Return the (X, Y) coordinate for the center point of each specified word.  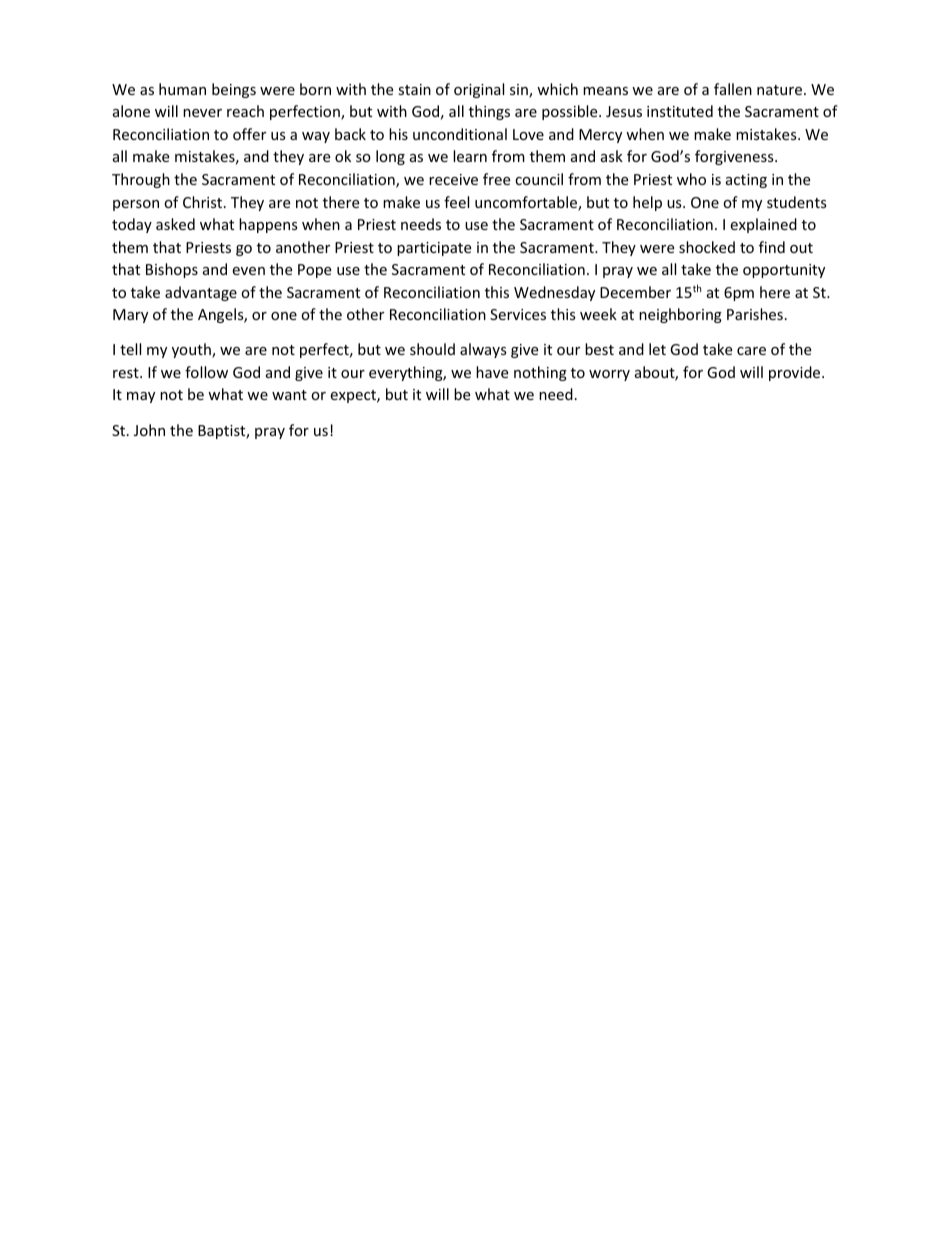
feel (456, 202)
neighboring (680, 315)
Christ (204, 202)
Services (518, 314)
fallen (733, 89)
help (647, 203)
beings (234, 90)
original (479, 90)
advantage (201, 293)
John (149, 430)
